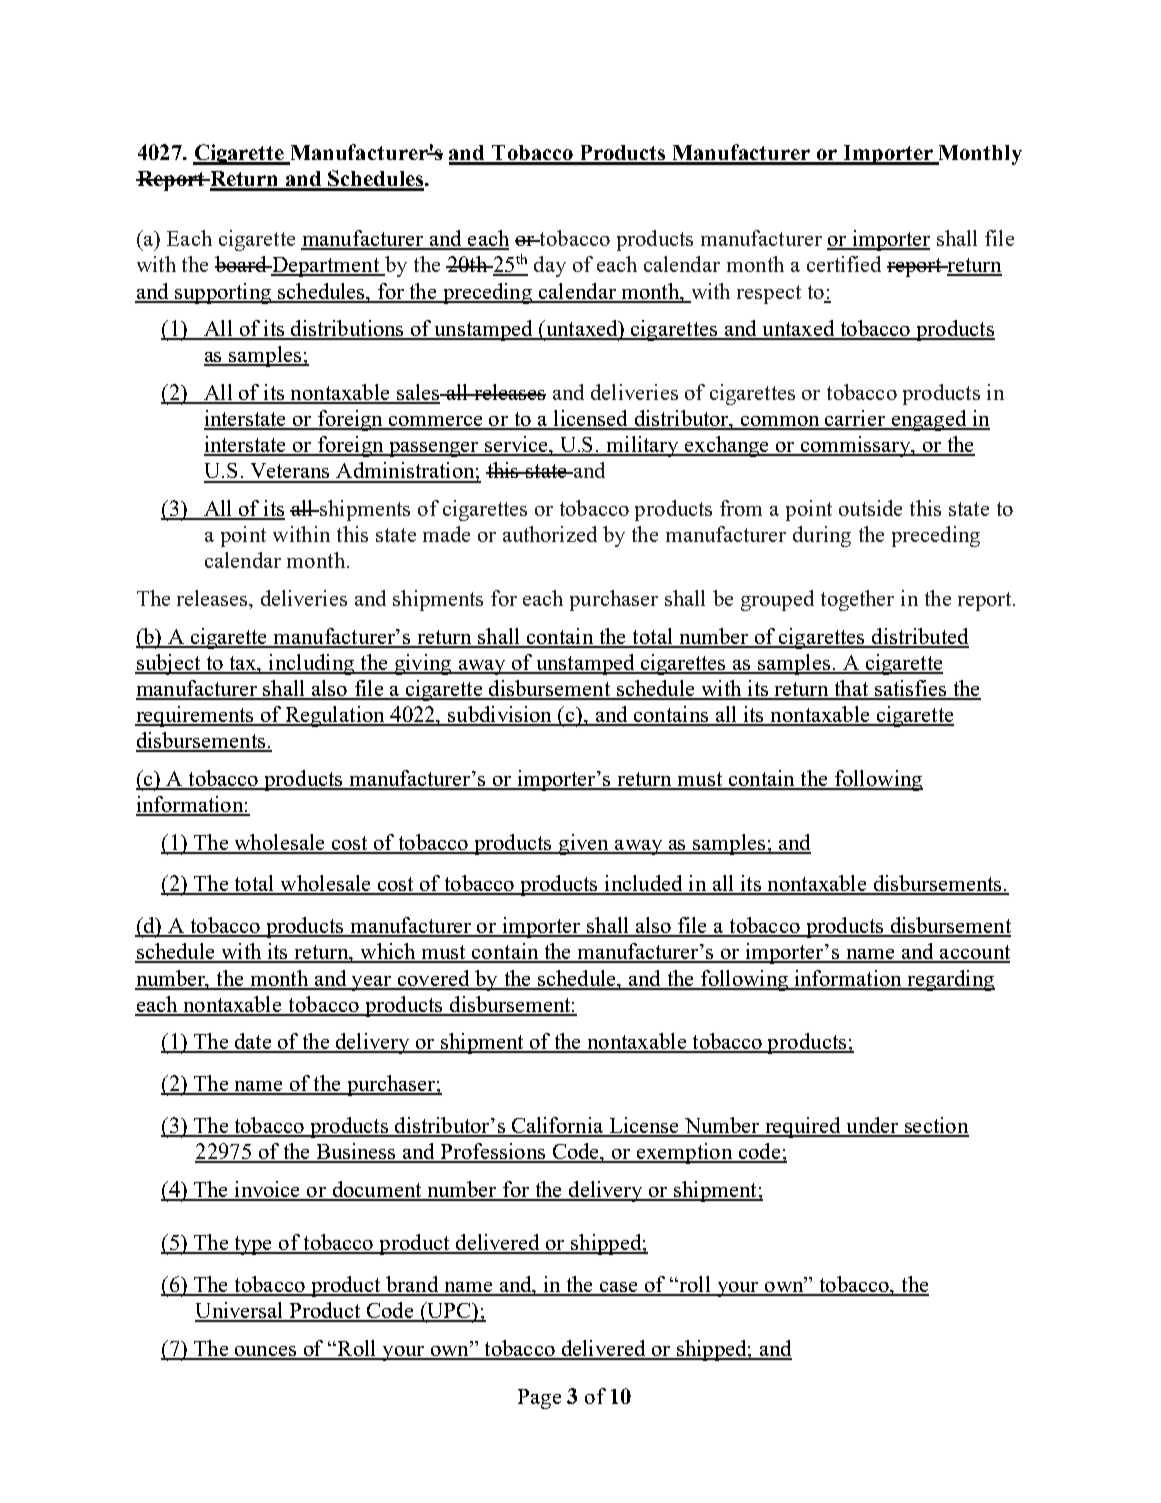  I want to click on made, so click(446, 534).
